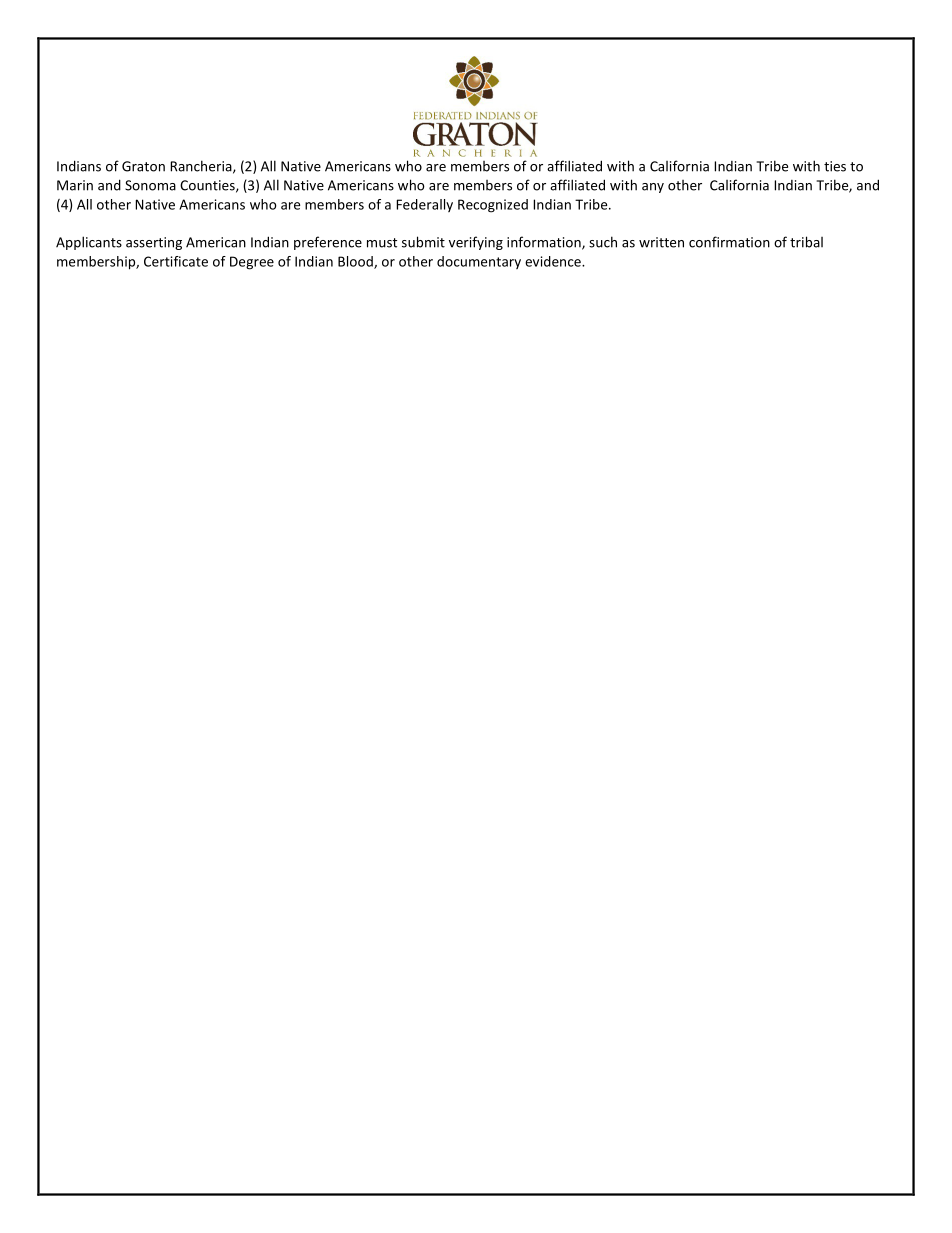  I want to click on any, so click(653, 188).
